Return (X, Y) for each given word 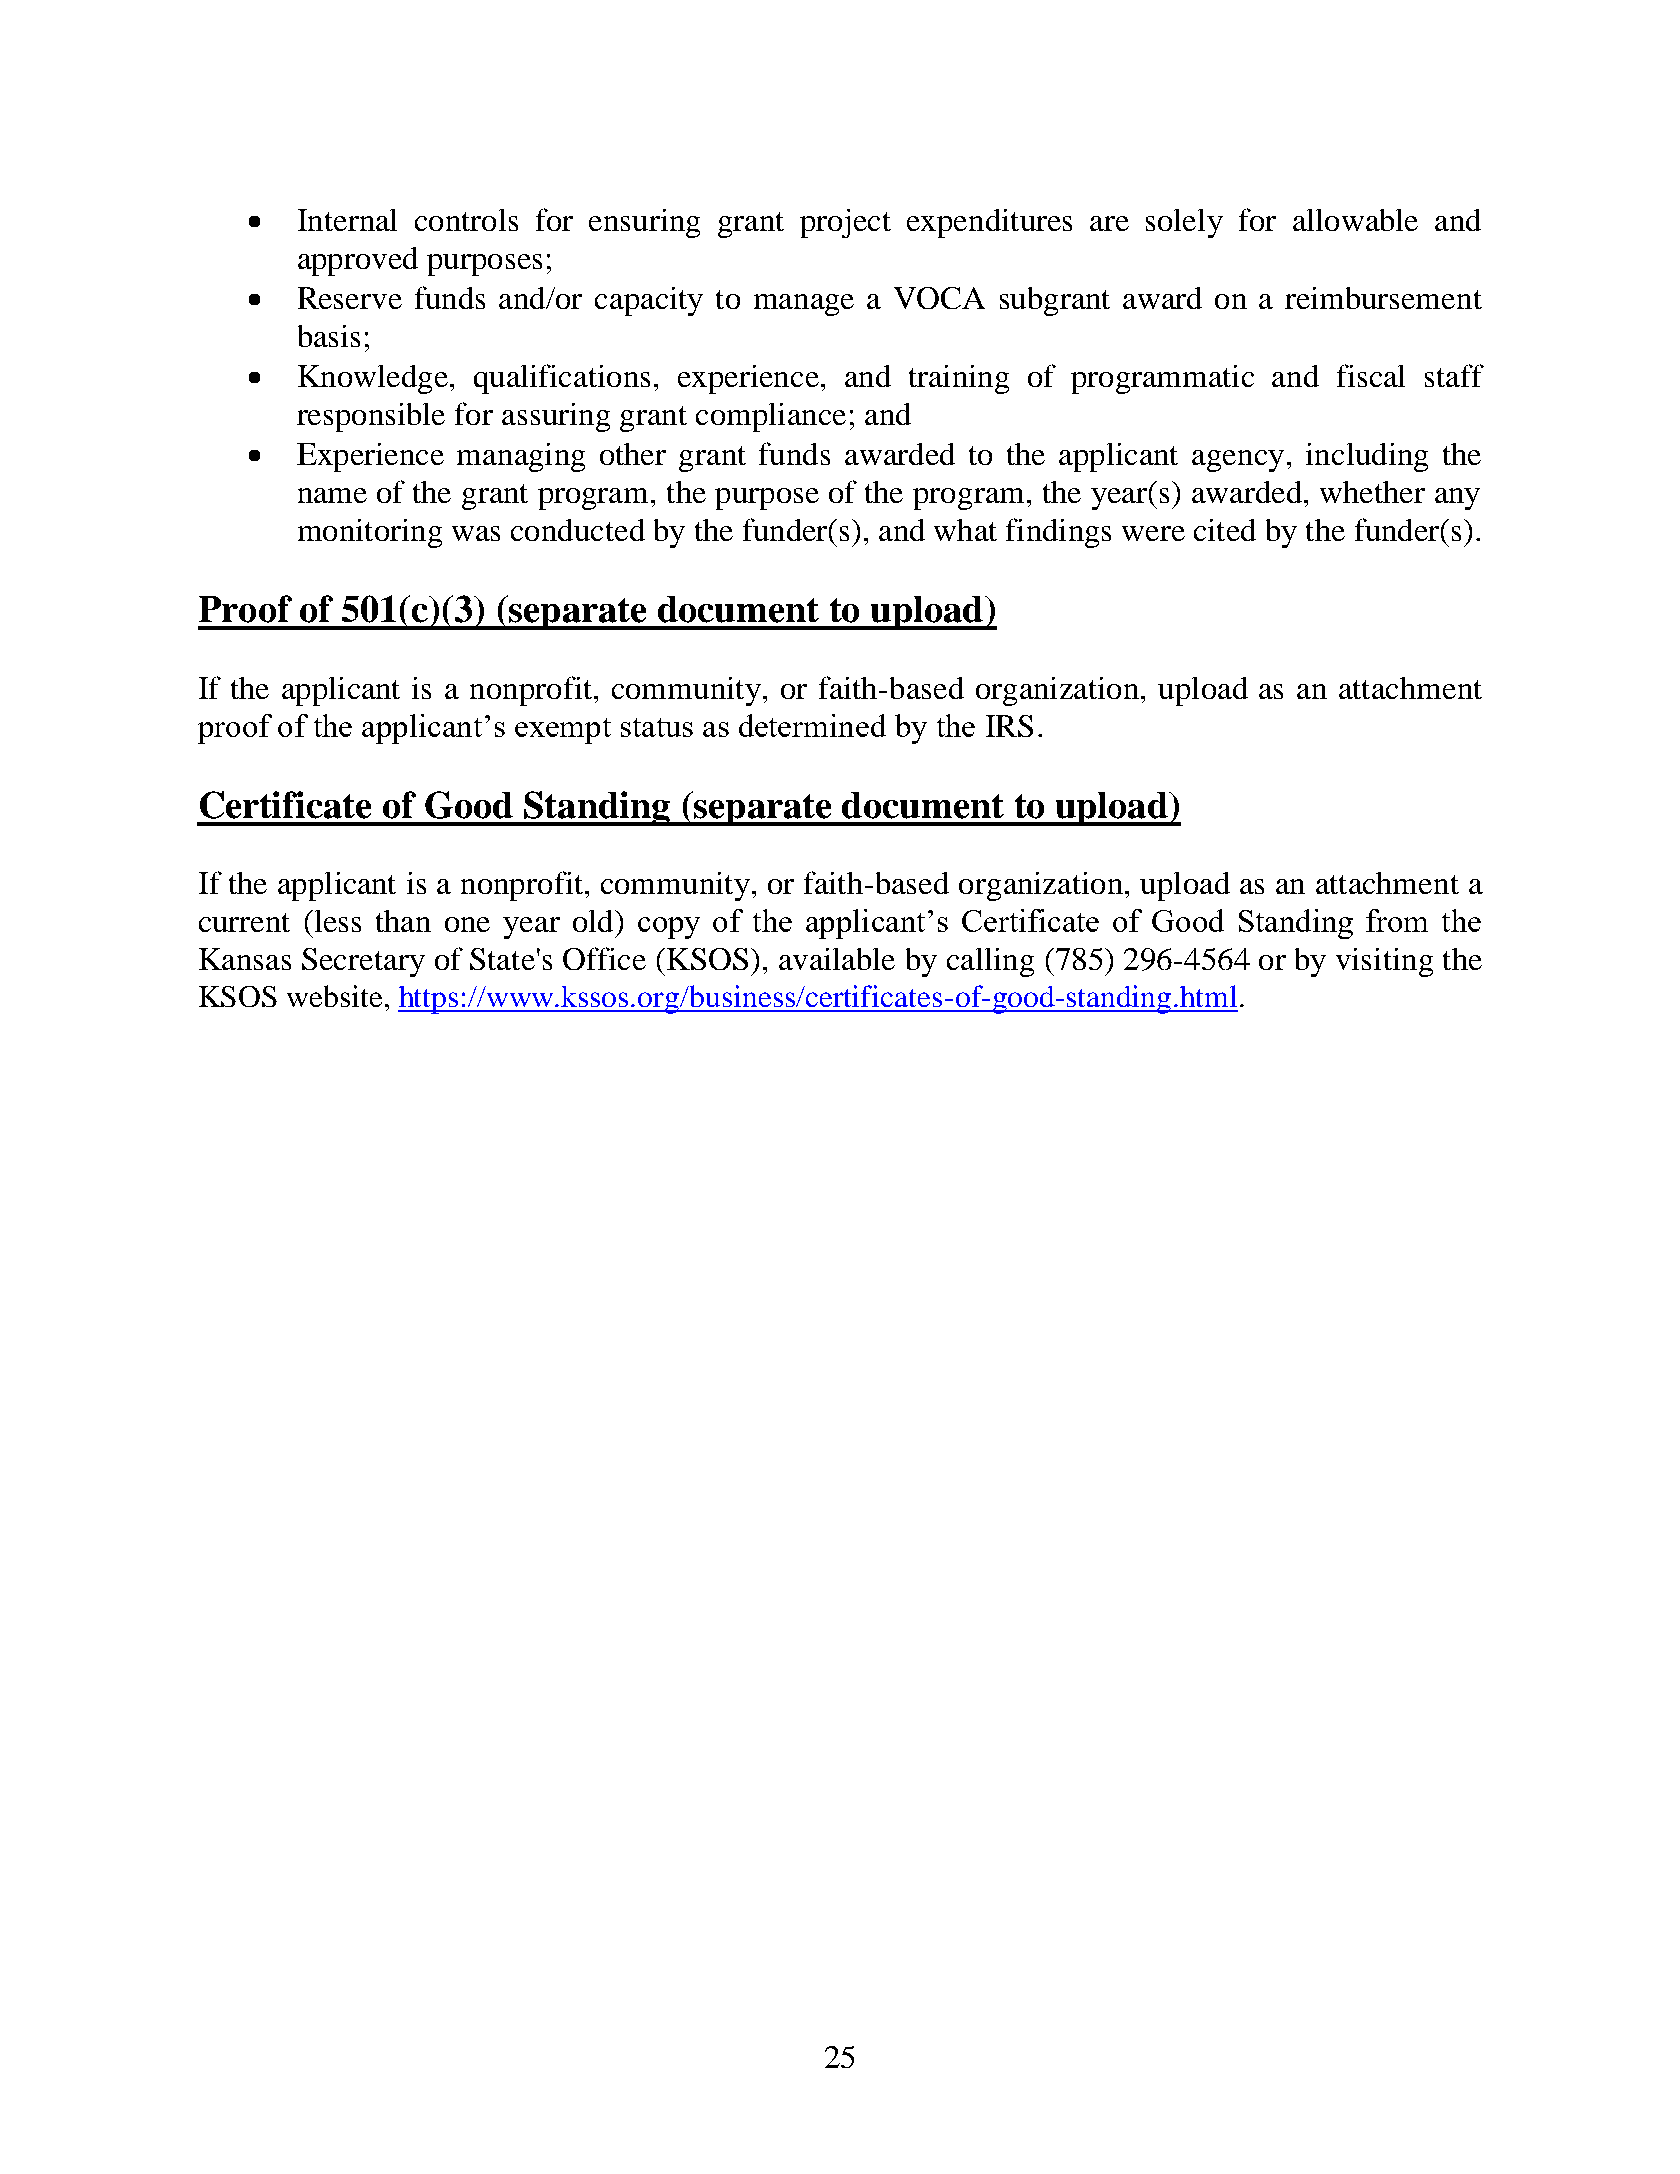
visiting (1384, 962)
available (837, 959)
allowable (1355, 220)
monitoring (370, 533)
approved (358, 261)
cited (1225, 530)
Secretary (363, 962)
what (965, 530)
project (845, 223)
